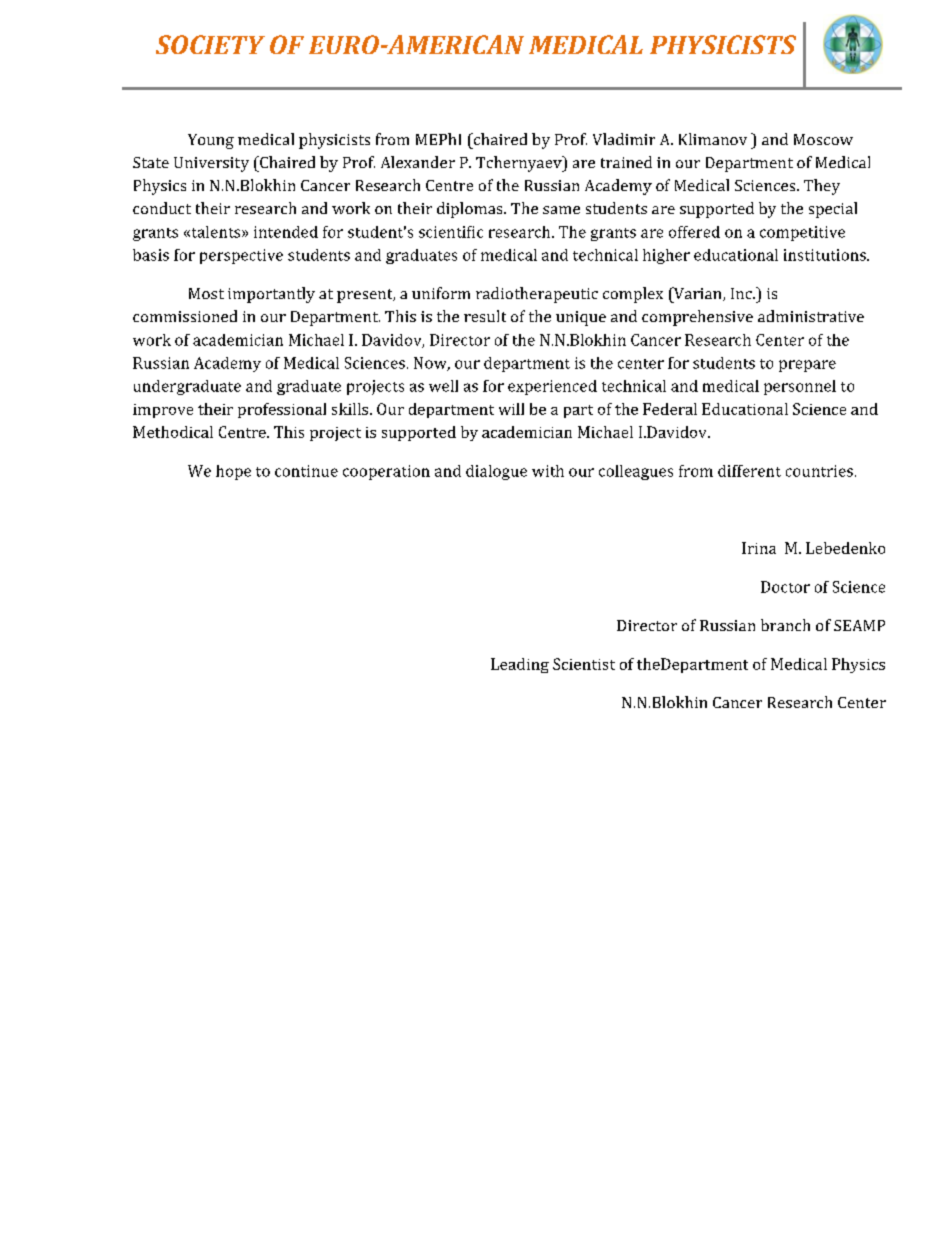 This image has width=952, height=1233. I want to click on will, so click(511, 409).
